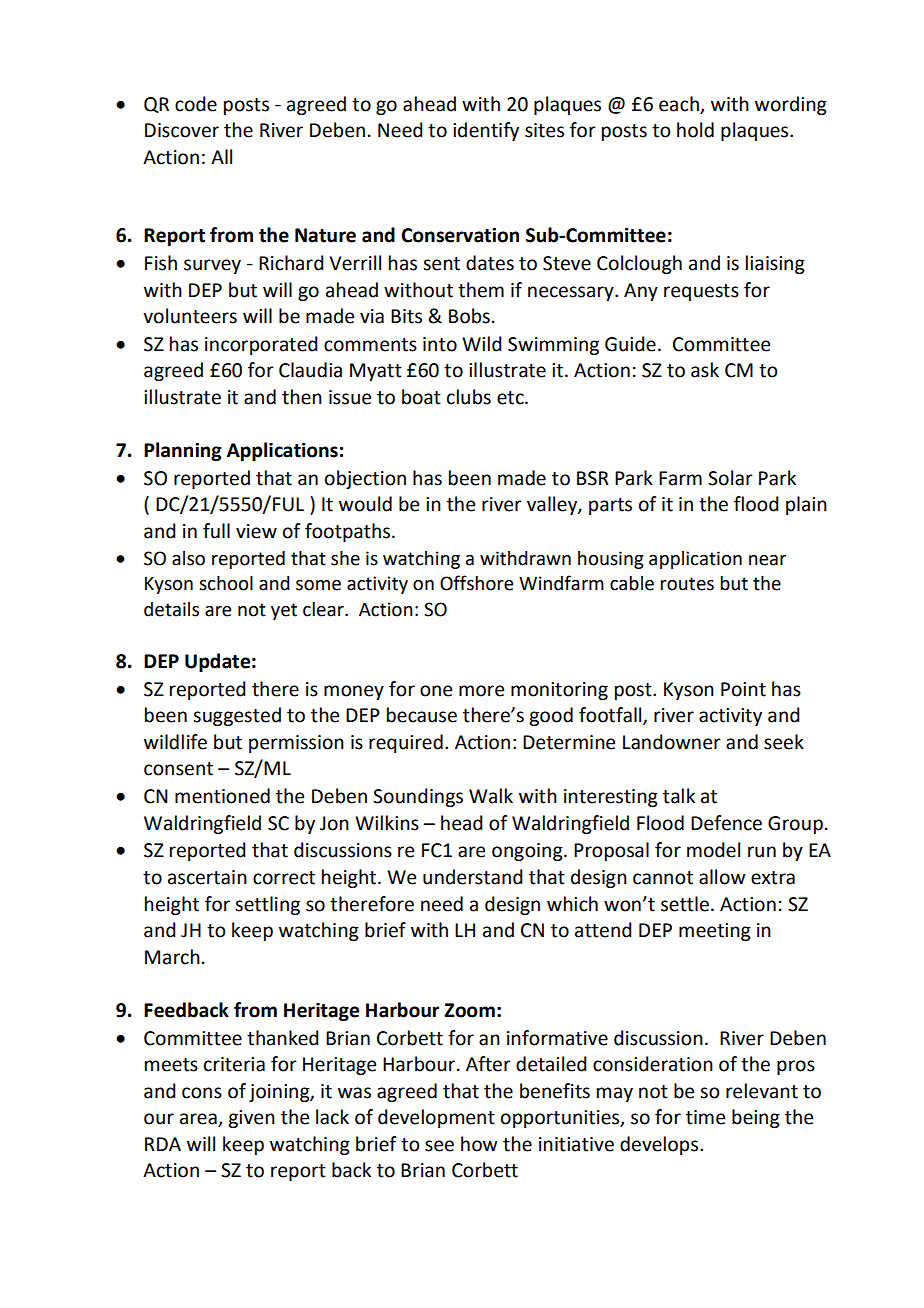 This screenshot has height=1308, width=924. Describe the element at coordinates (182, 130) in the screenshot. I see `Discover` at that location.
